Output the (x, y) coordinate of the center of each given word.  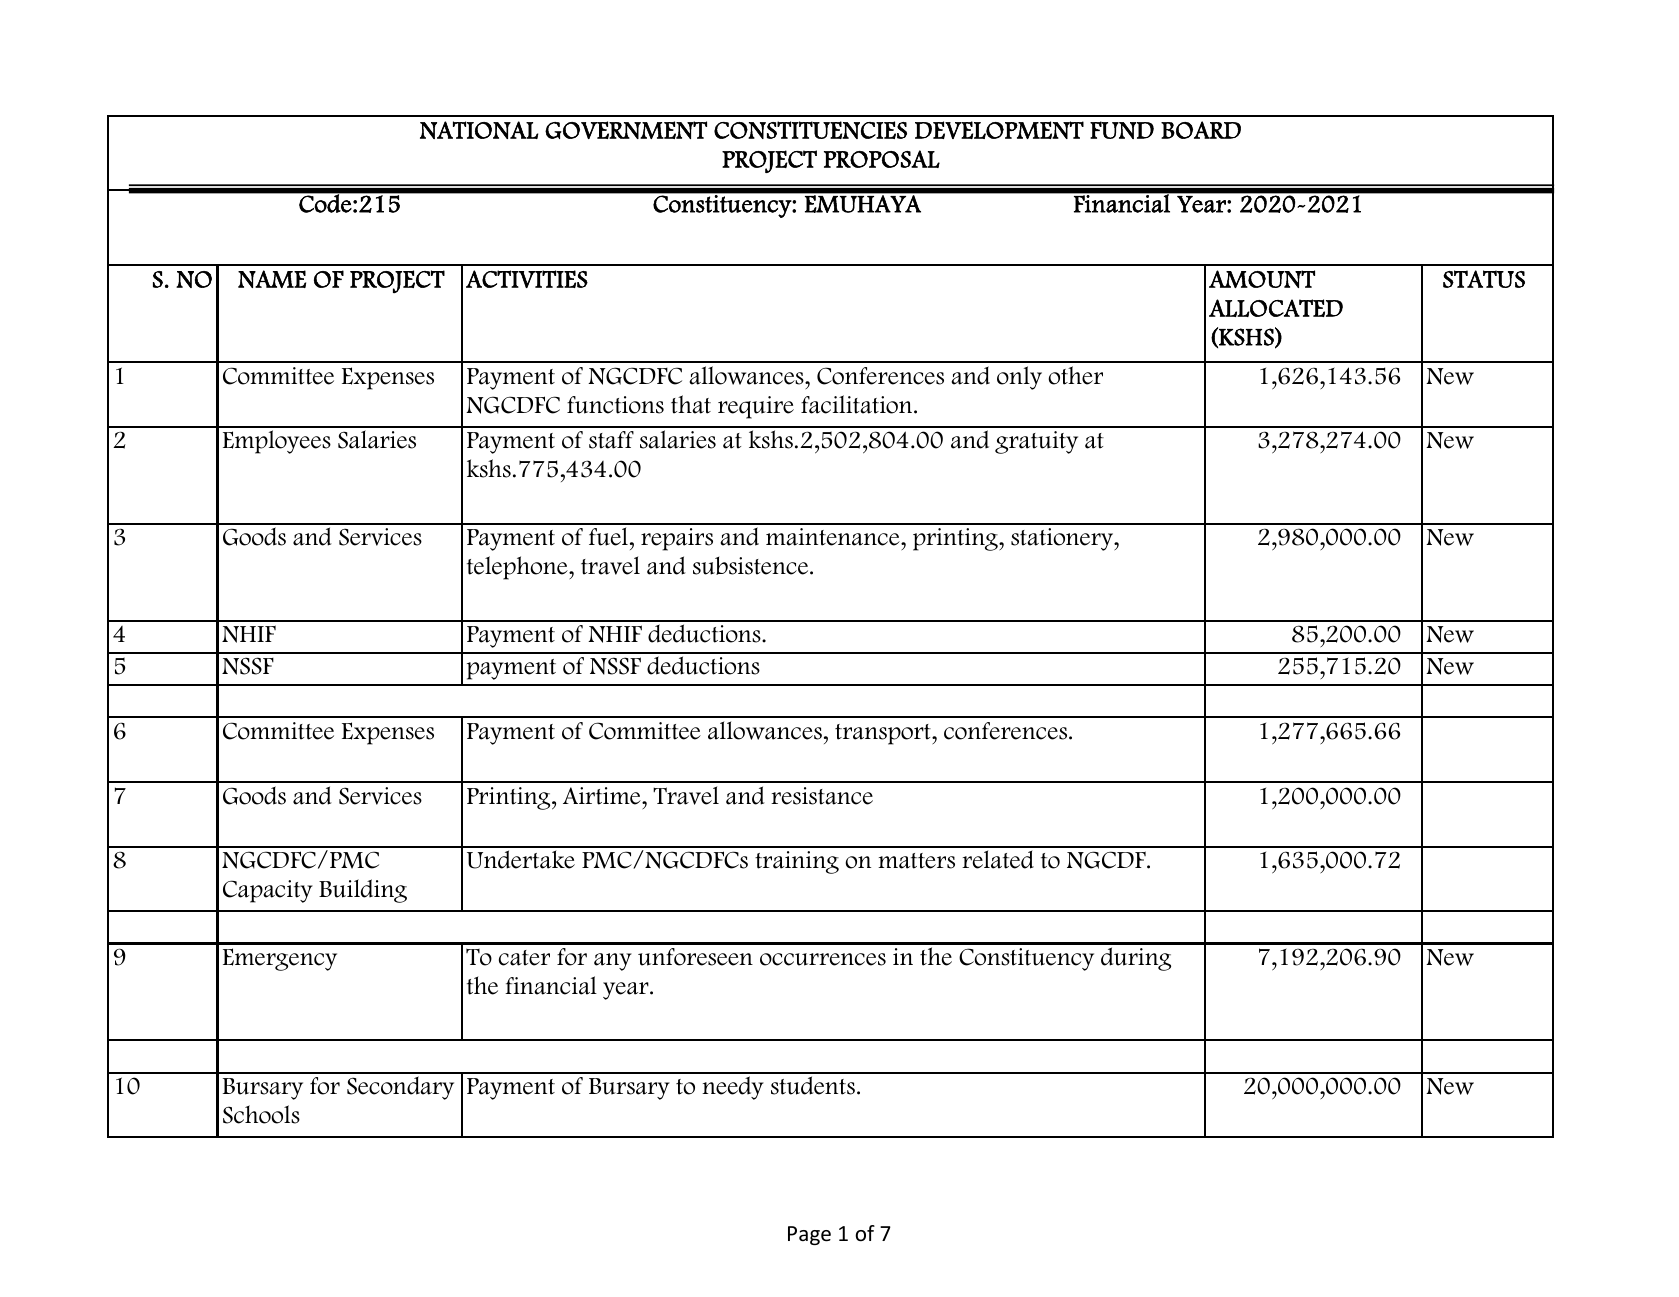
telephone (518, 568)
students (813, 1085)
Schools (261, 1114)
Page (809, 1235)
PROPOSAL (882, 159)
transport (884, 734)
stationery (1063, 539)
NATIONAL (479, 130)
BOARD (1201, 130)
